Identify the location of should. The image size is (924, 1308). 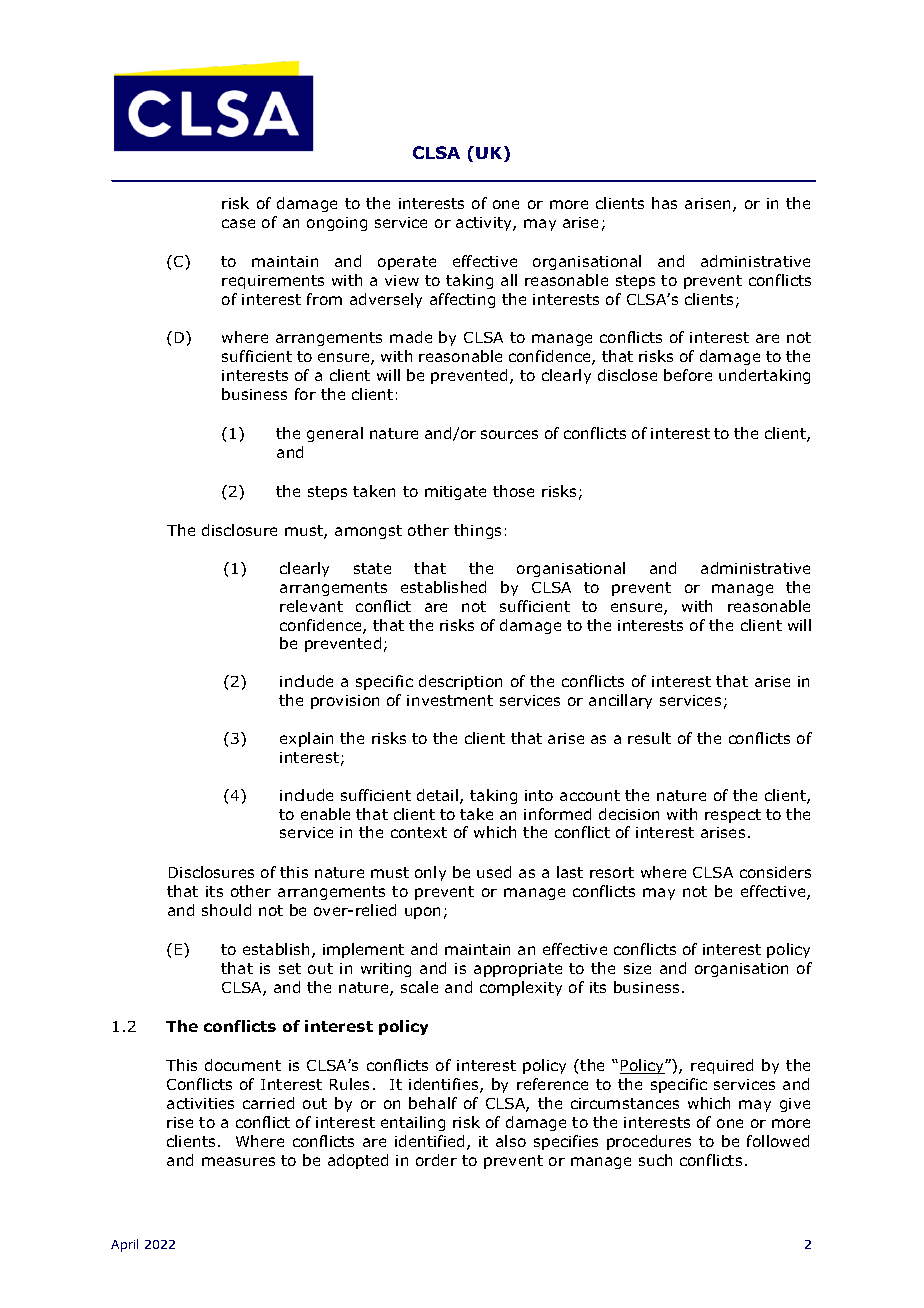
(226, 910).
